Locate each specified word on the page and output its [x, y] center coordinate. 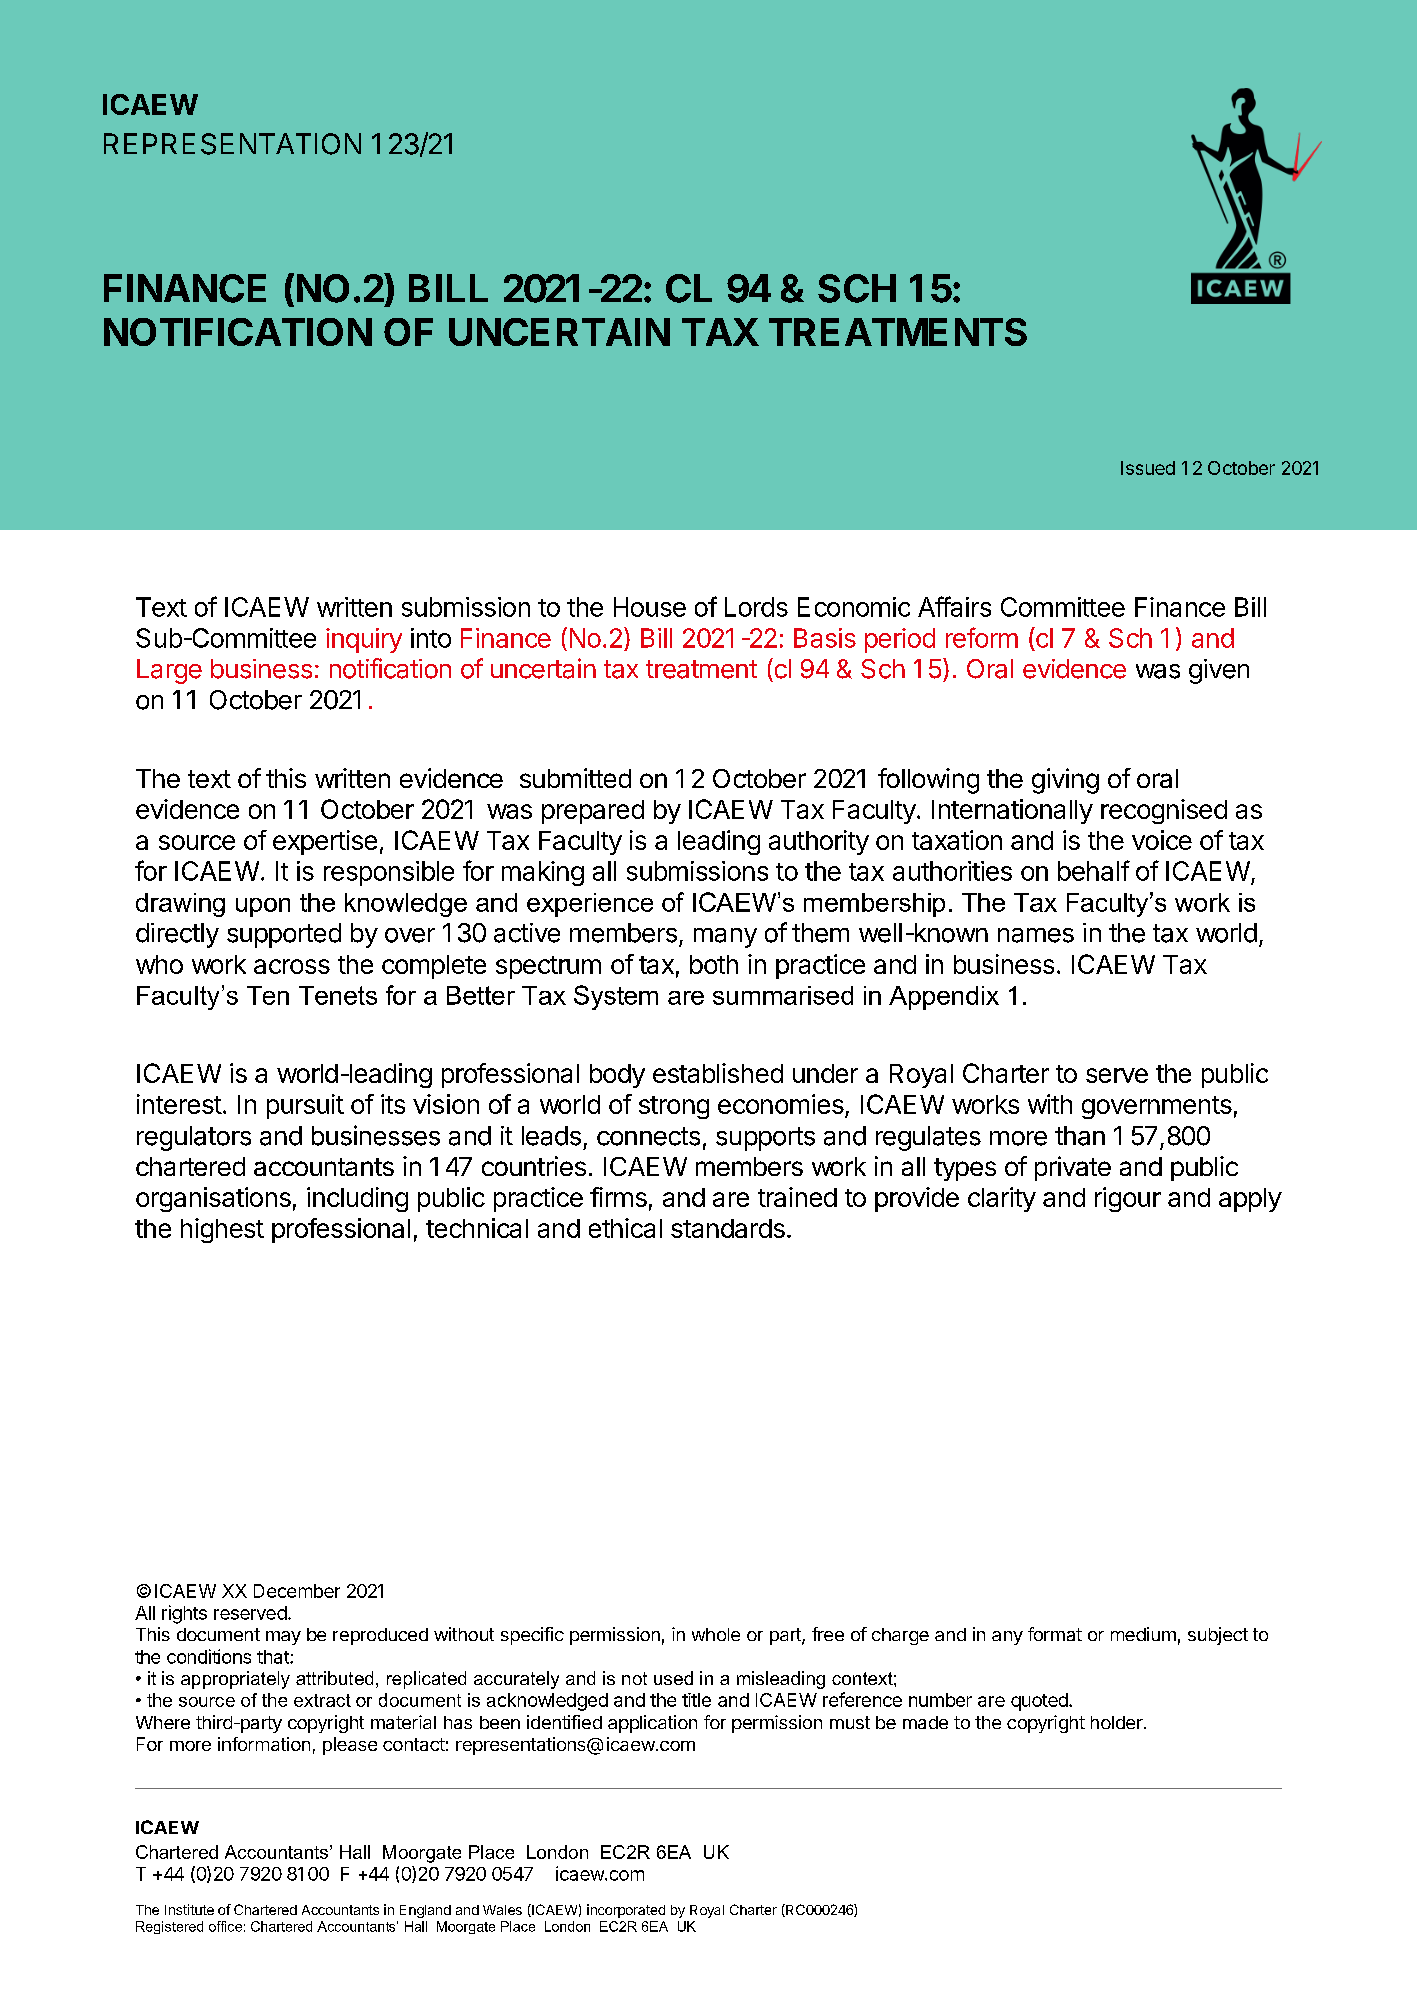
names [1036, 935]
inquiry [364, 640]
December [297, 1591]
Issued [1148, 468]
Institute [189, 1909]
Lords [756, 607]
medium [1143, 1634]
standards [728, 1228]
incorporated [626, 1911]
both [714, 964]
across [292, 966]
